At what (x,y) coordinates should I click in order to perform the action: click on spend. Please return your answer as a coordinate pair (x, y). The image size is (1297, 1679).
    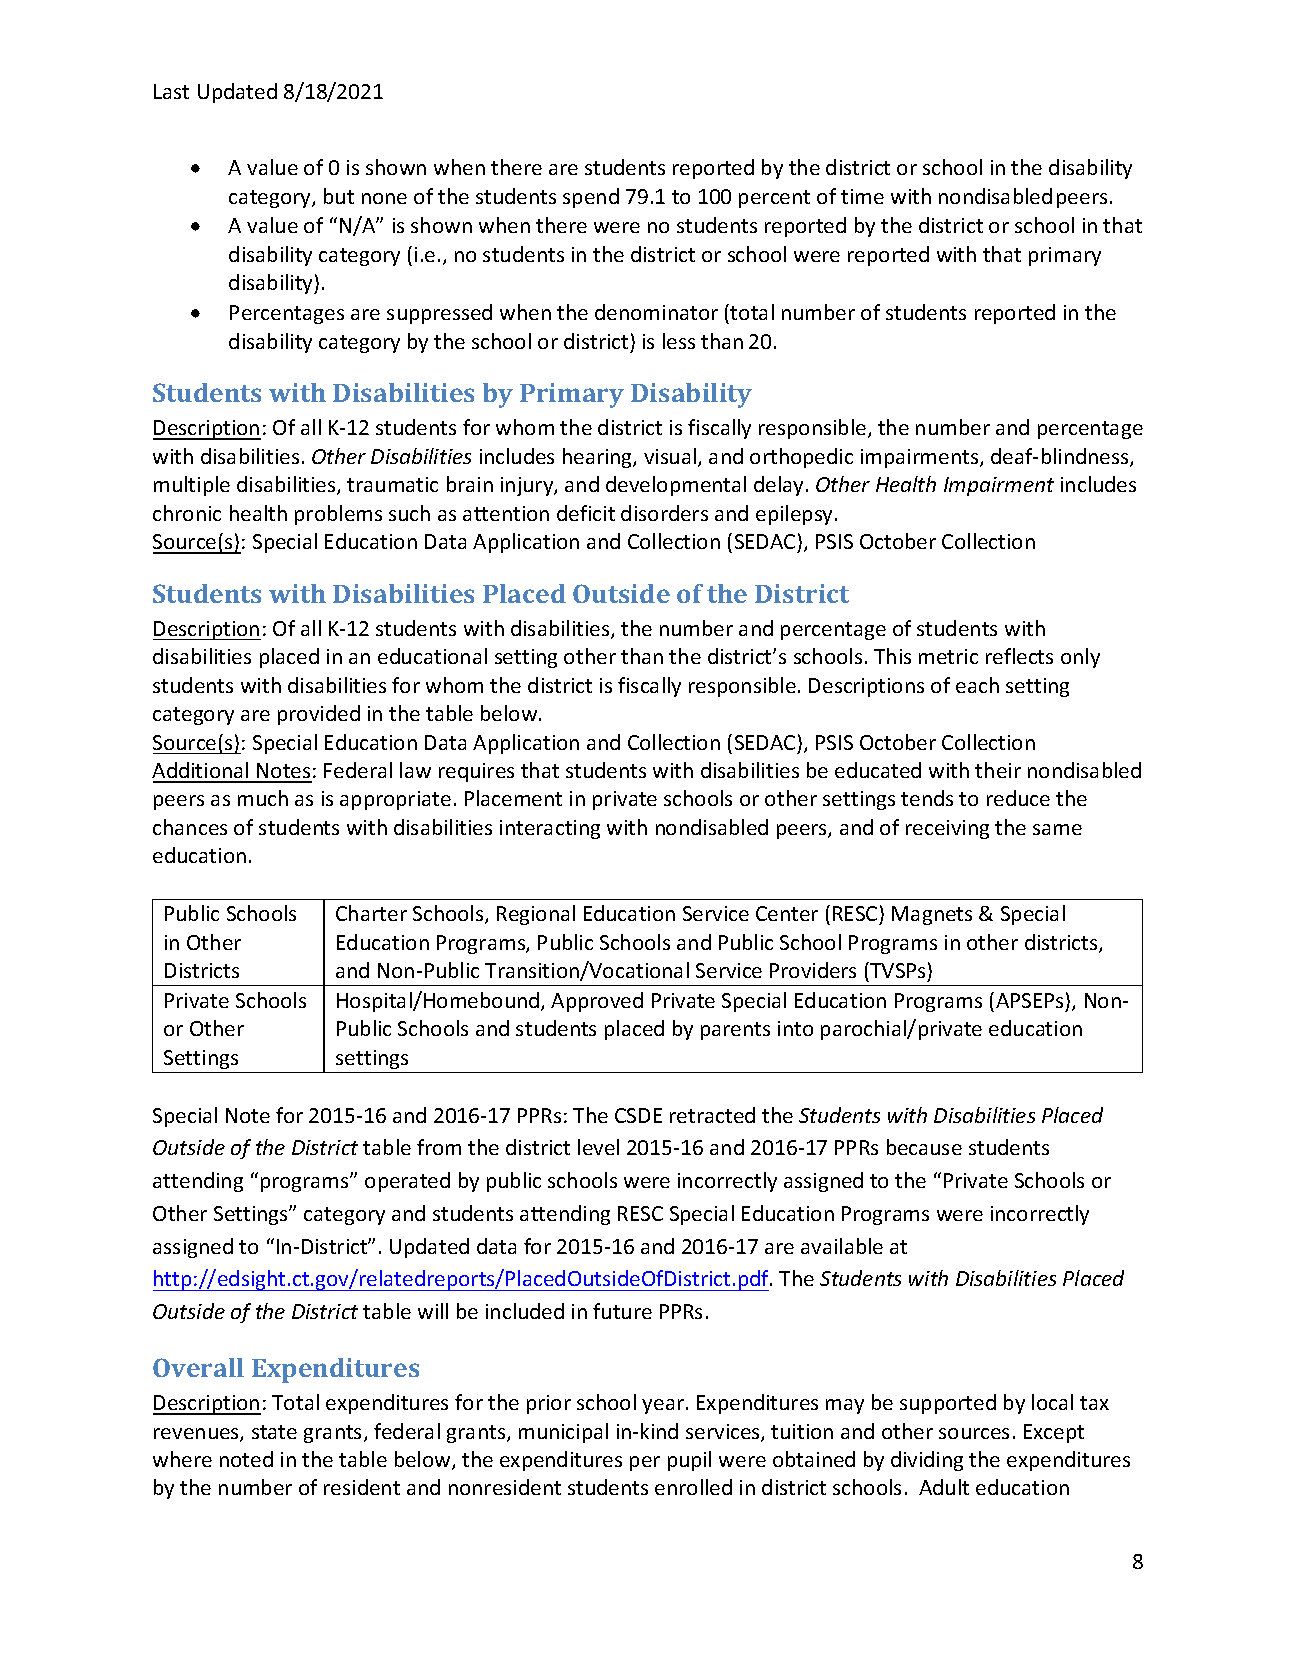
    Looking at the image, I should click on (591, 198).
